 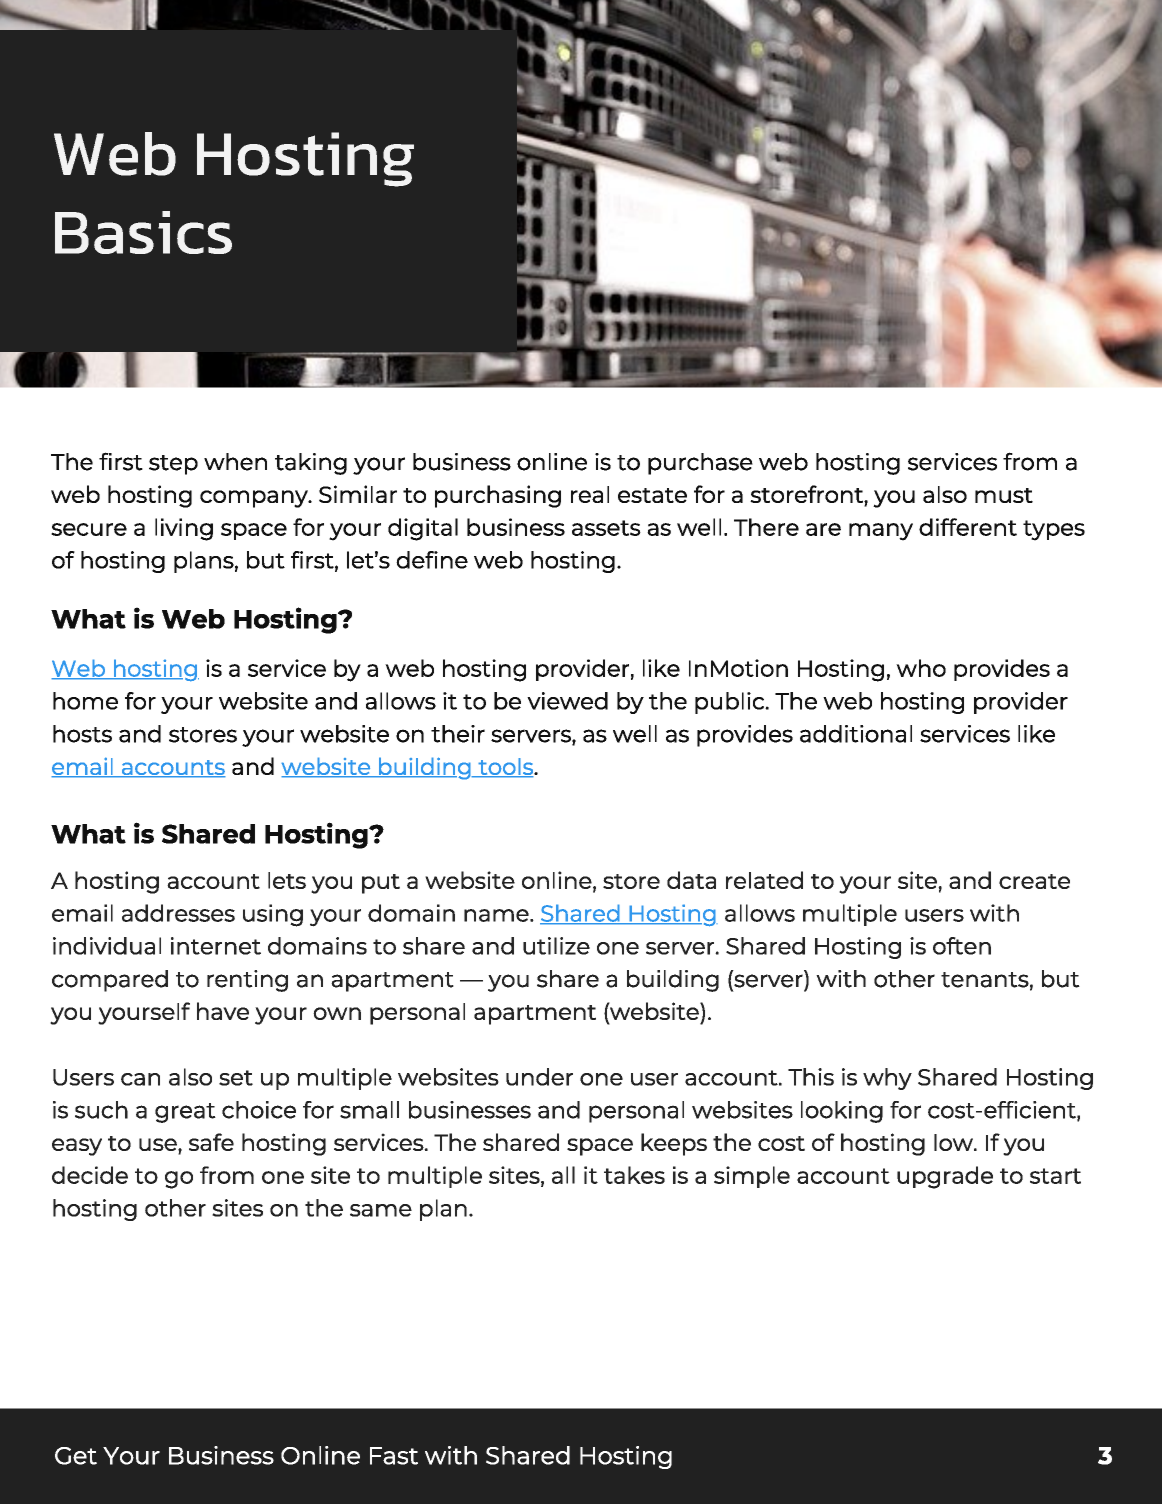 What do you see at coordinates (216, 946) in the screenshot?
I see `internet` at bounding box center [216, 946].
